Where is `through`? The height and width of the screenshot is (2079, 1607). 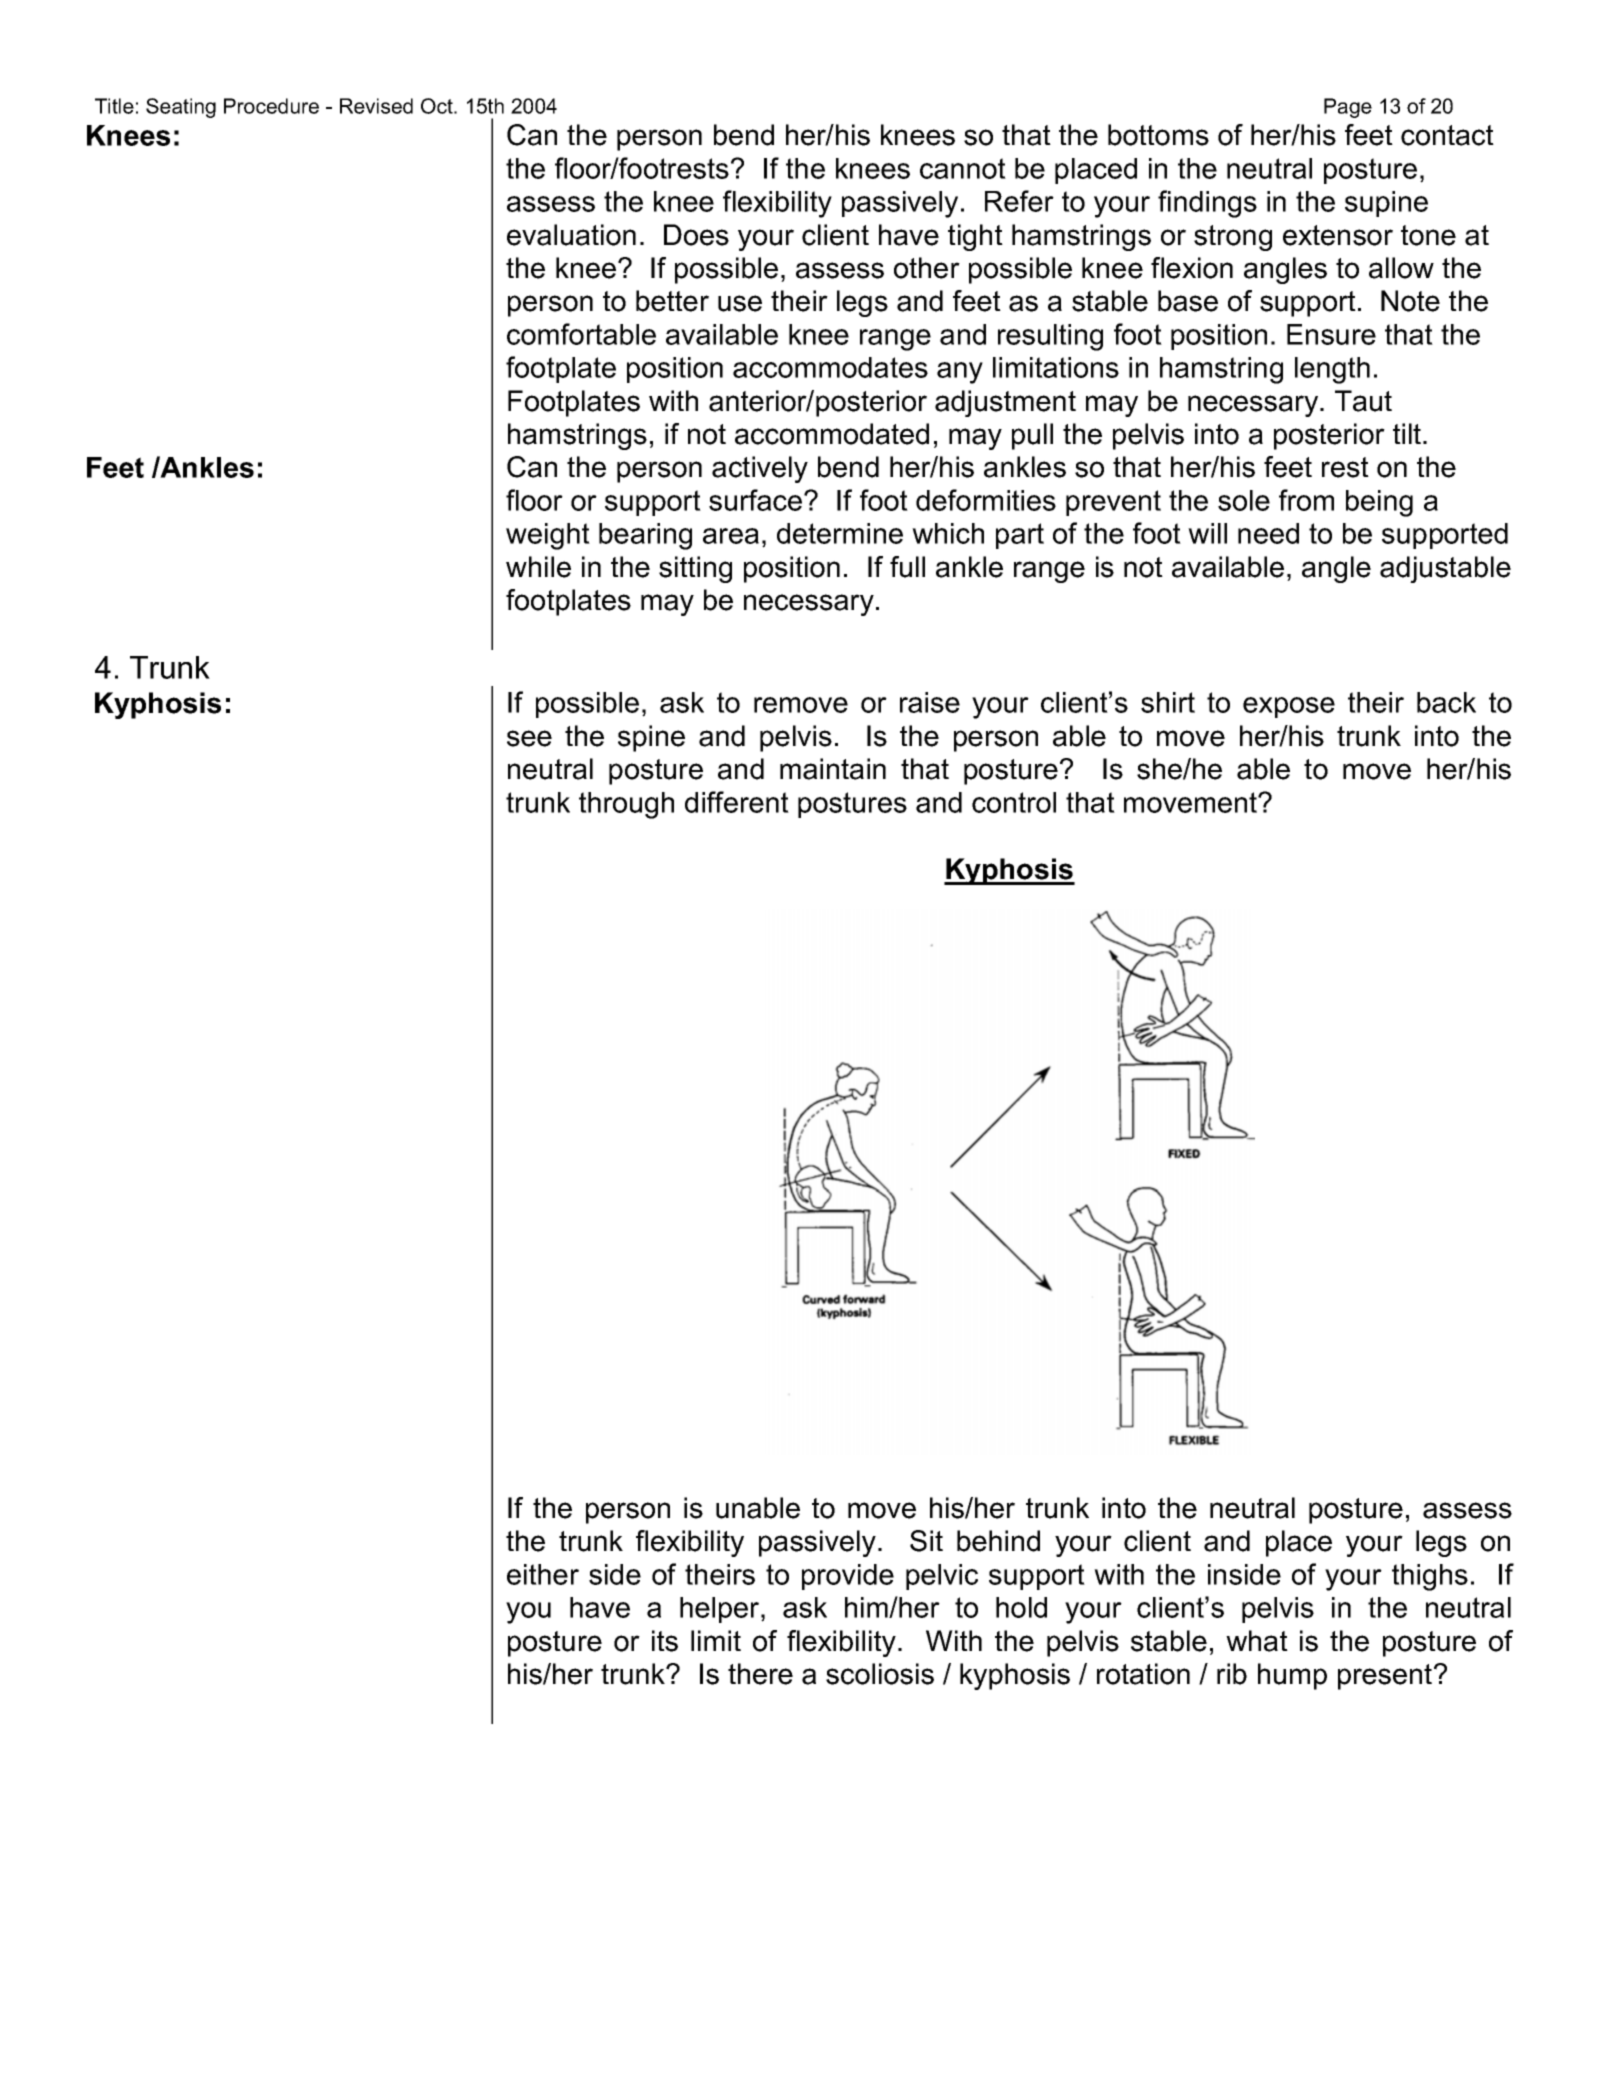 through is located at coordinates (626, 805).
